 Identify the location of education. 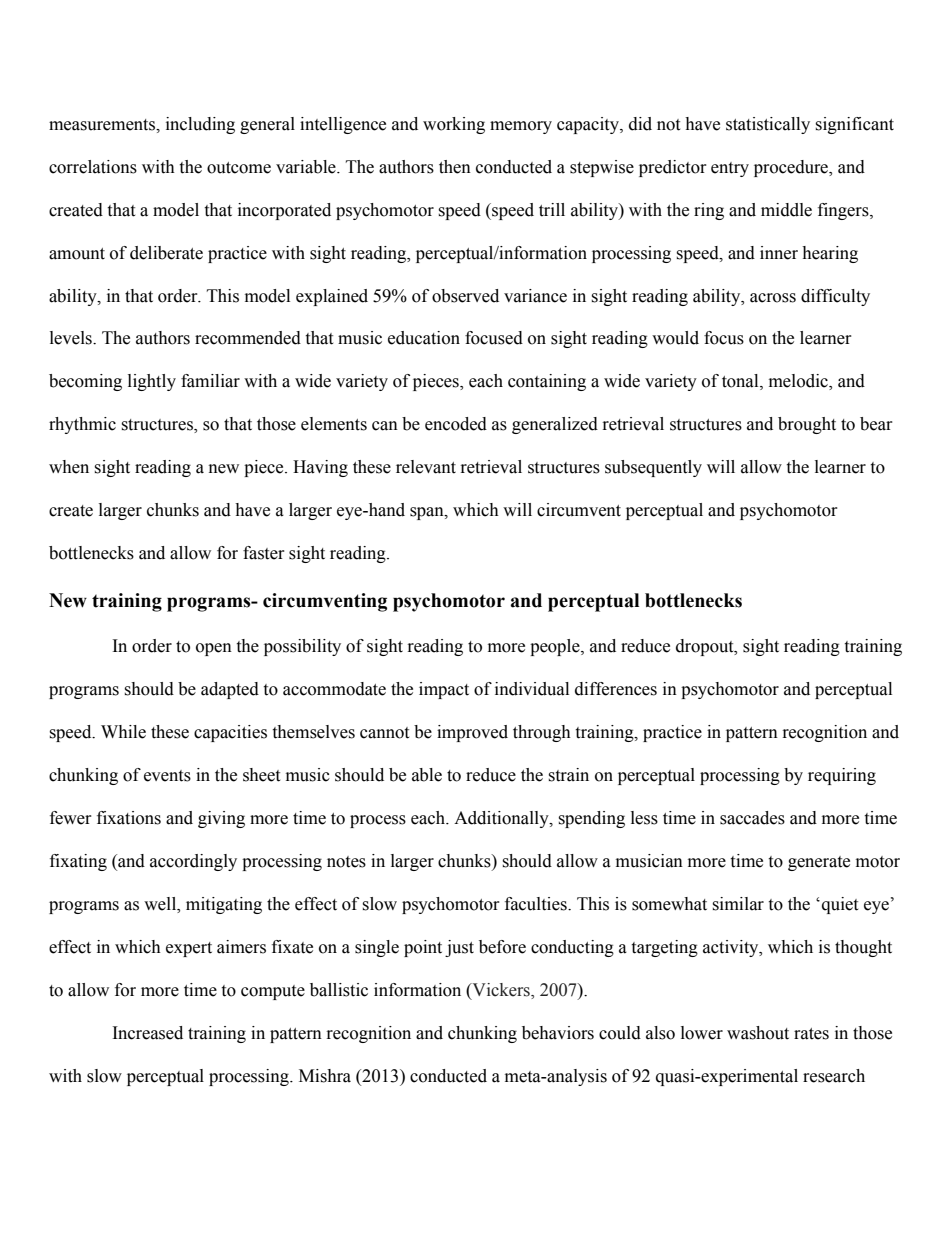
(424, 338).
